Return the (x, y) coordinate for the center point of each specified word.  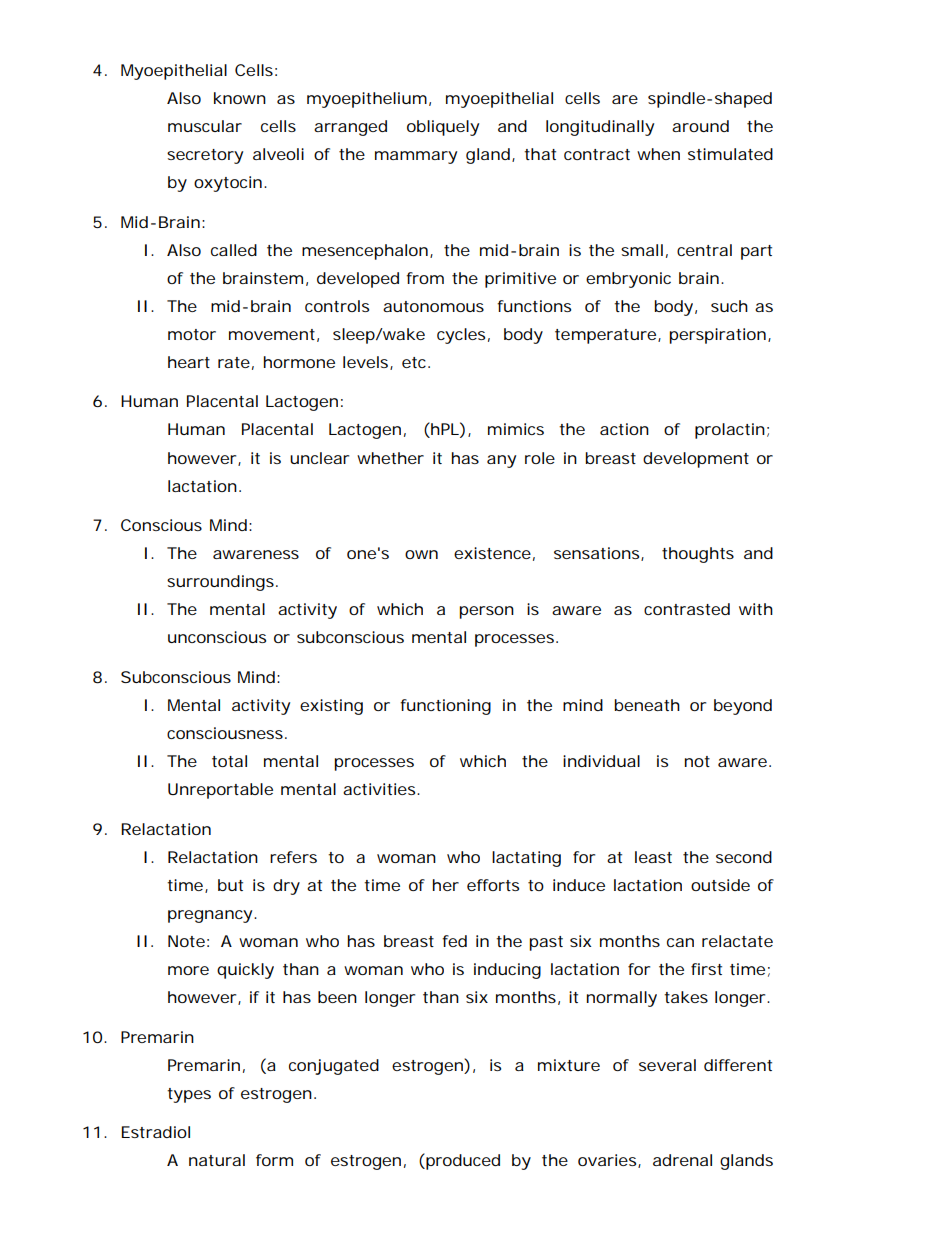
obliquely (443, 128)
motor (192, 334)
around (700, 126)
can (680, 942)
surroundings (220, 583)
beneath (647, 705)
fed (454, 941)
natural (217, 1160)
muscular (205, 126)
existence (492, 553)
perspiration (717, 336)
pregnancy (210, 916)
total (229, 761)
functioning (445, 707)
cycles (461, 336)
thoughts (698, 555)
